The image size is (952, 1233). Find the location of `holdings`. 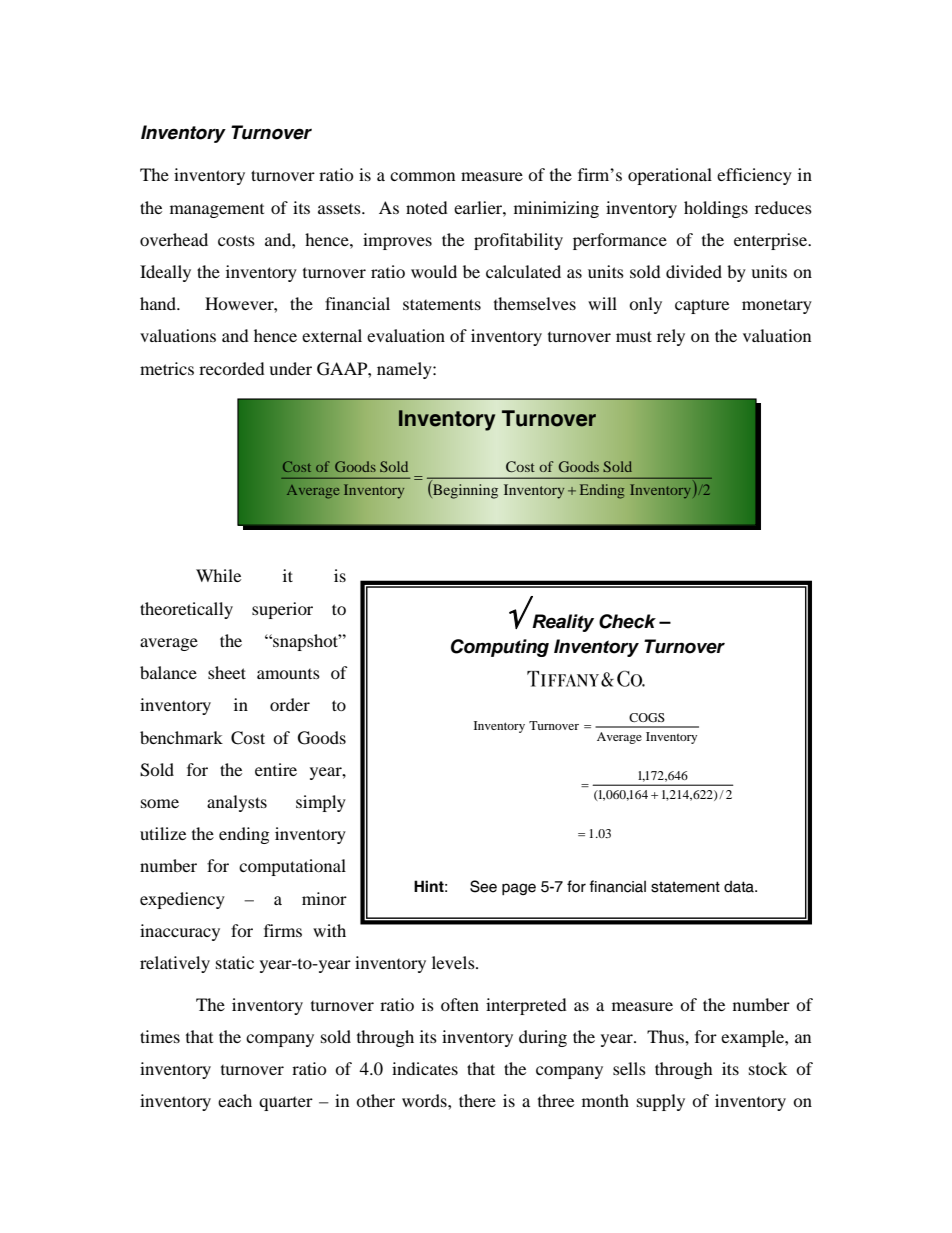

holdings is located at coordinates (716, 209).
